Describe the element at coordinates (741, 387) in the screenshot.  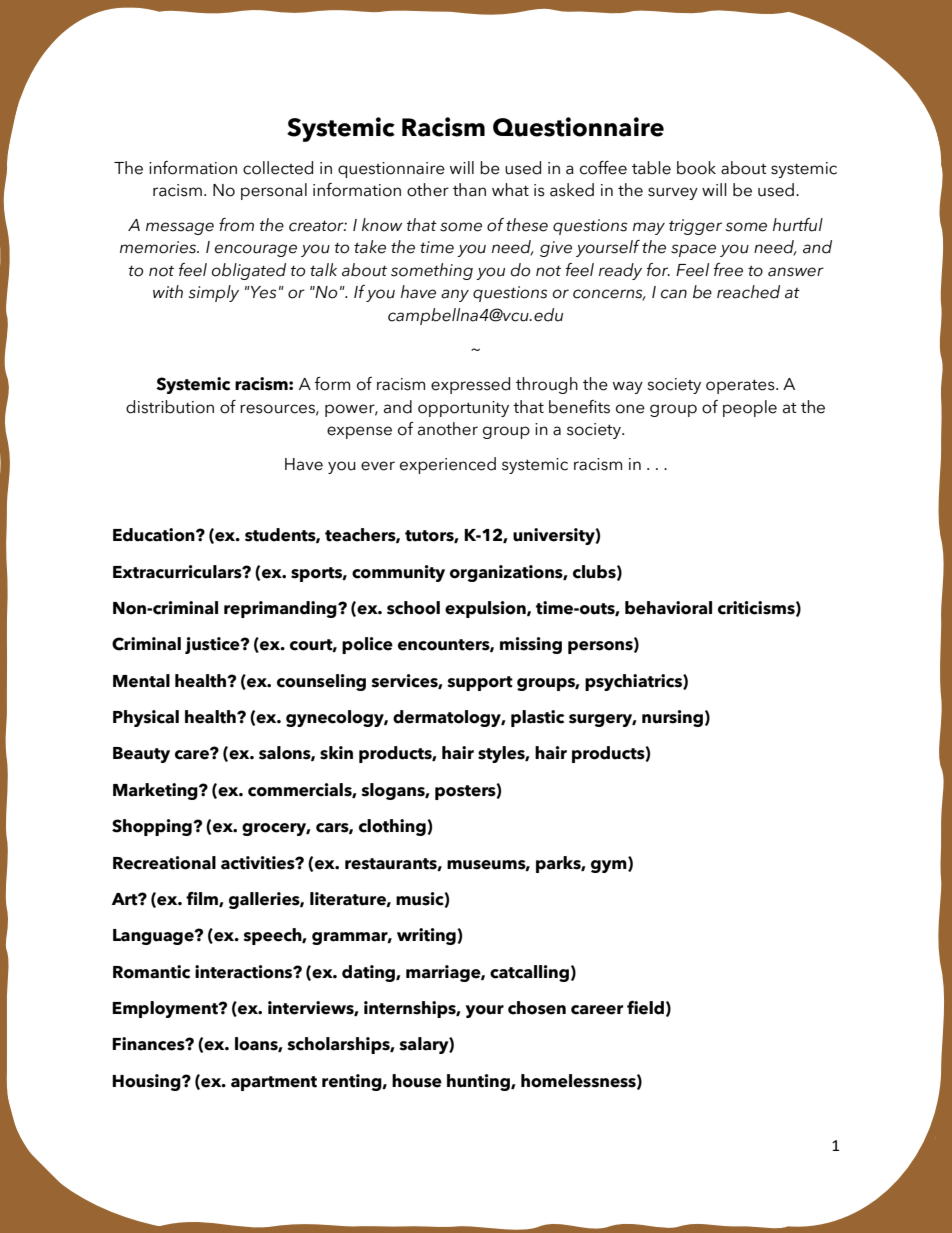
I see `operates` at that location.
